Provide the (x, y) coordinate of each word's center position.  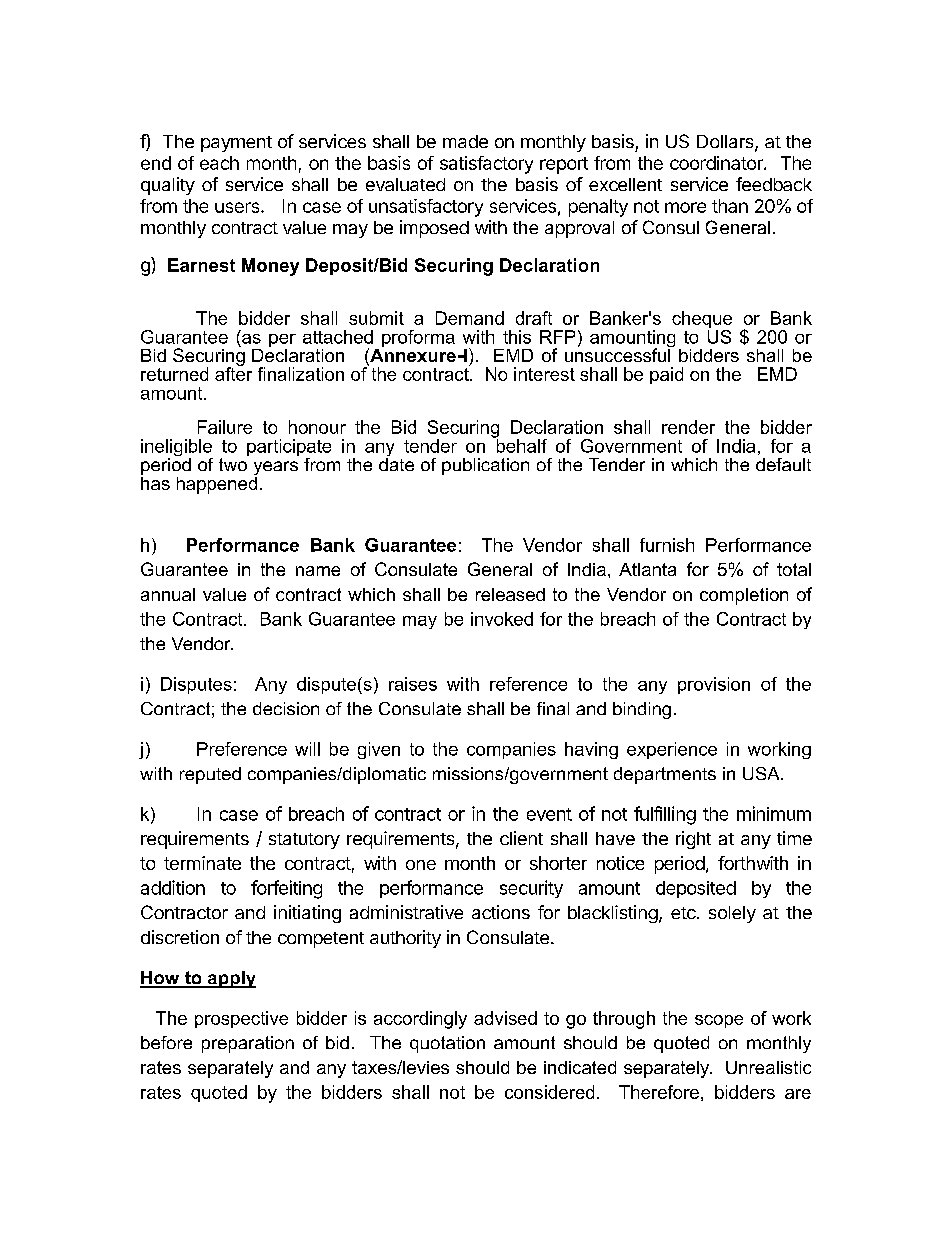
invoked (502, 619)
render (688, 427)
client (521, 838)
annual (168, 594)
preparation (248, 1044)
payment (236, 144)
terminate (202, 863)
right (693, 840)
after (233, 372)
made (465, 141)
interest (544, 374)
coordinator (717, 163)
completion (744, 596)
